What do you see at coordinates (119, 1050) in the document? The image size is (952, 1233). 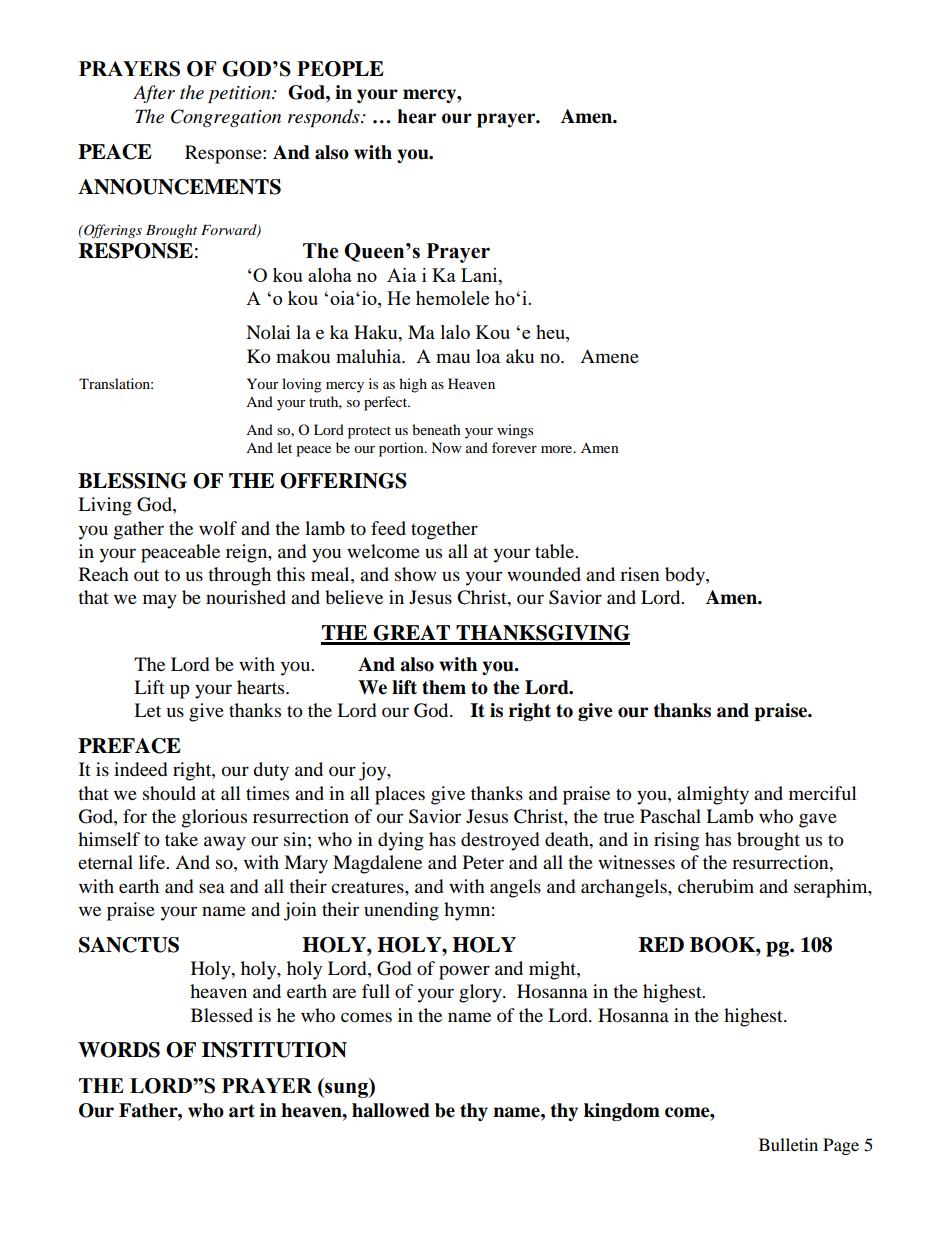 I see `WORDS` at bounding box center [119, 1050].
